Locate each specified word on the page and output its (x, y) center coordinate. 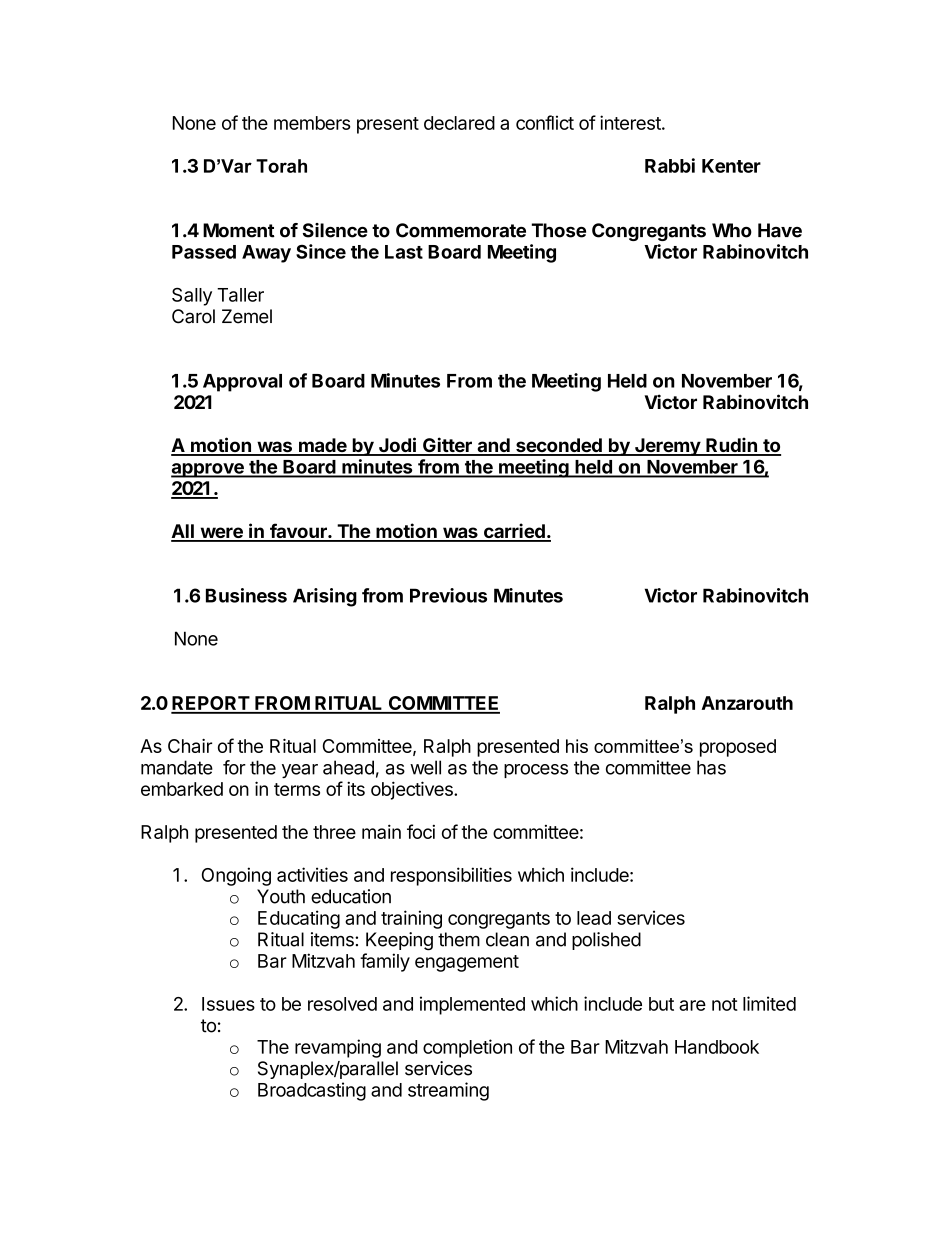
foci (421, 831)
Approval (242, 383)
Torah (281, 166)
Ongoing (236, 876)
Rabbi (670, 165)
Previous (448, 595)
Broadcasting (312, 1091)
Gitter (447, 446)
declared (459, 123)
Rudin (731, 446)
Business (246, 595)
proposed (738, 748)
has (711, 767)
